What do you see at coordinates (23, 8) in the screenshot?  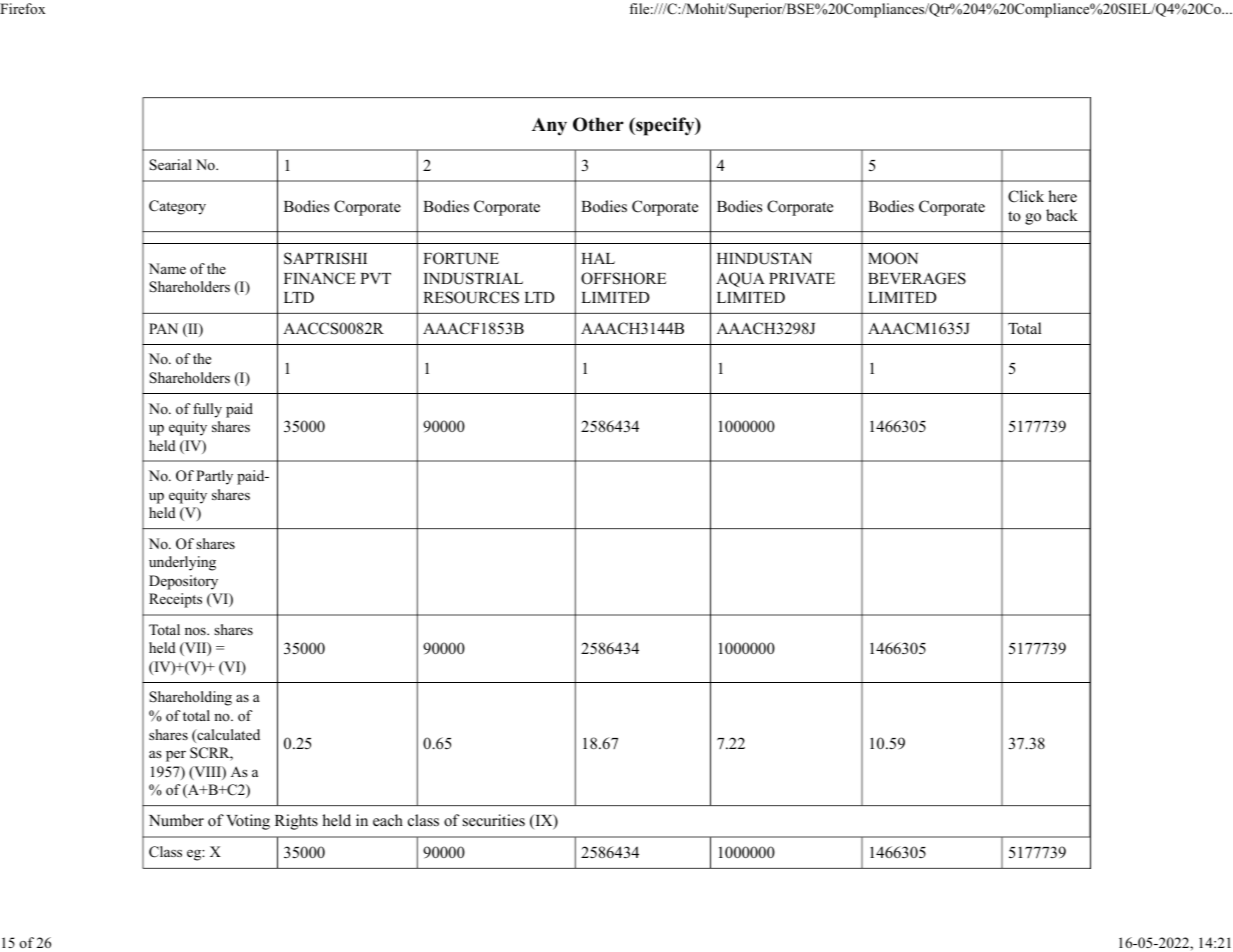 I see `Firefox` at bounding box center [23, 8].
